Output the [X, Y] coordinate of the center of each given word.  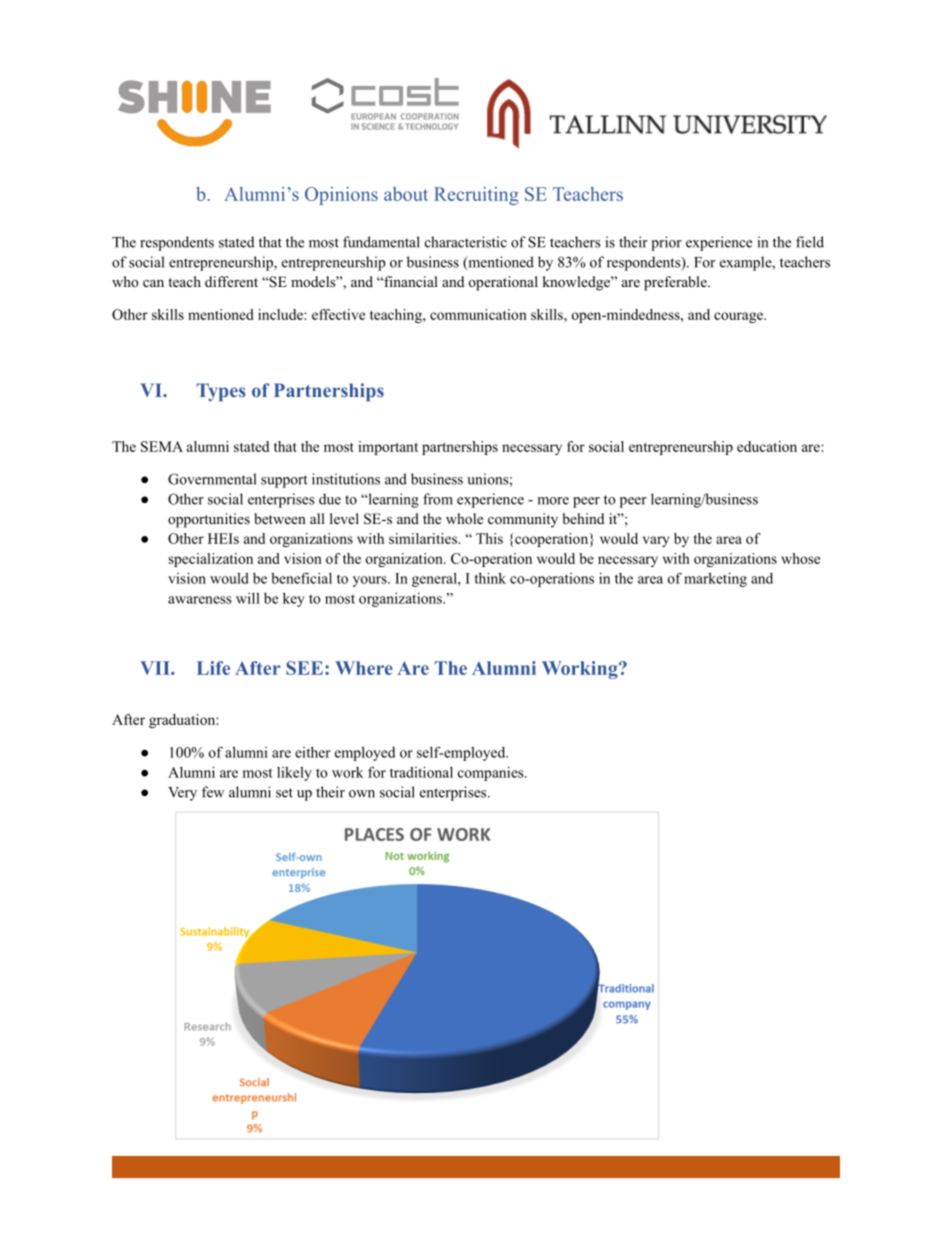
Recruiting [476, 196]
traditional [421, 772]
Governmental [212, 479]
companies [492, 774]
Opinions [341, 196]
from [438, 499]
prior [666, 243]
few [213, 792]
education [767, 446]
